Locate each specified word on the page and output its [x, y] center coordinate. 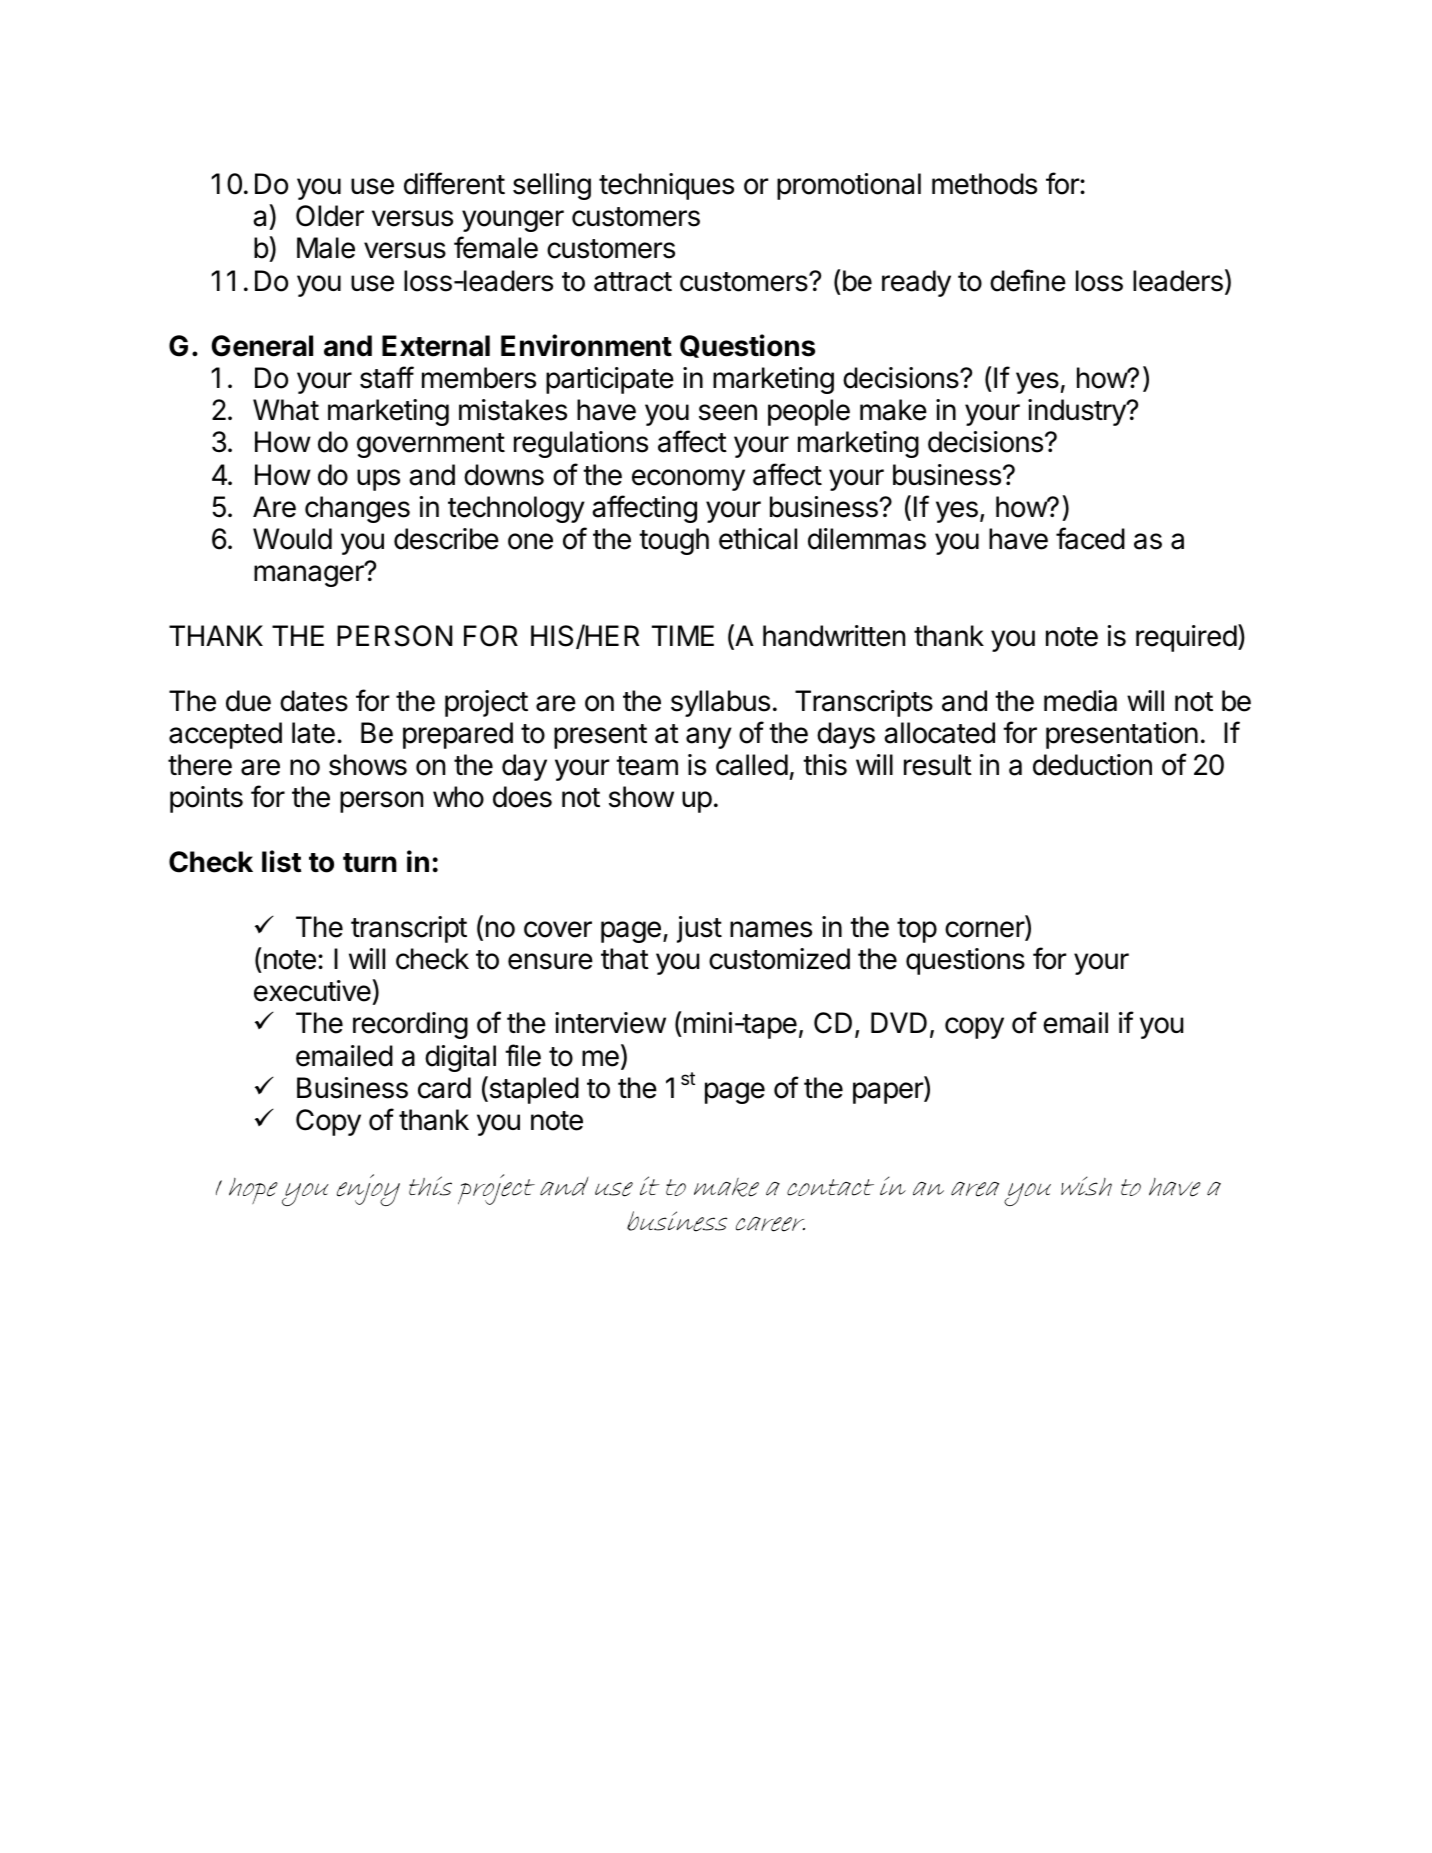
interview [610, 1023]
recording [410, 1025]
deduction [1092, 765]
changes [357, 509]
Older [330, 216]
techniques [666, 186]
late [313, 733]
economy [688, 480]
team [647, 766]
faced [1090, 538]
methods [984, 184]
